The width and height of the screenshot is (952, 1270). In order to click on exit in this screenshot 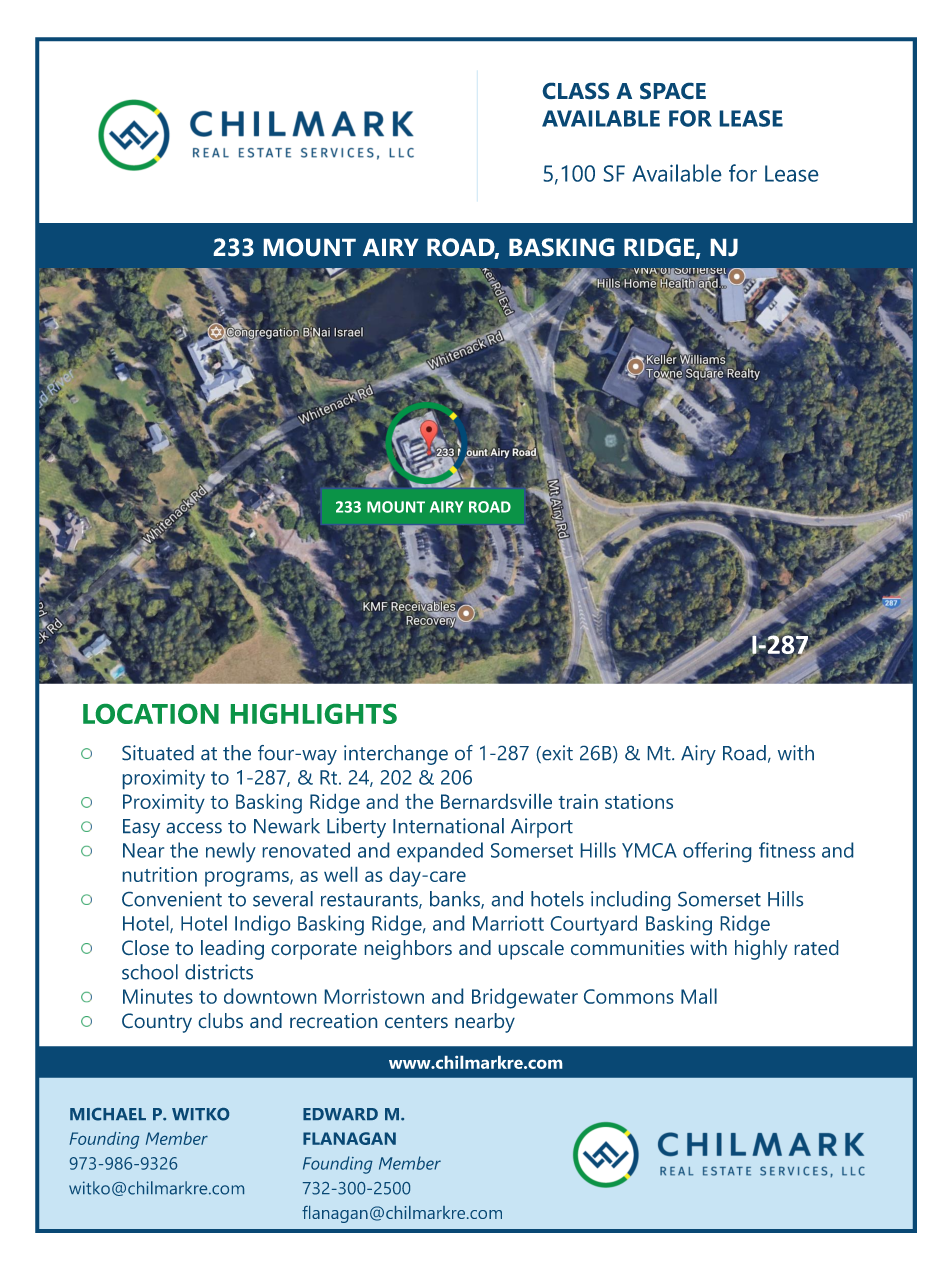, I will do `click(556, 754)`.
